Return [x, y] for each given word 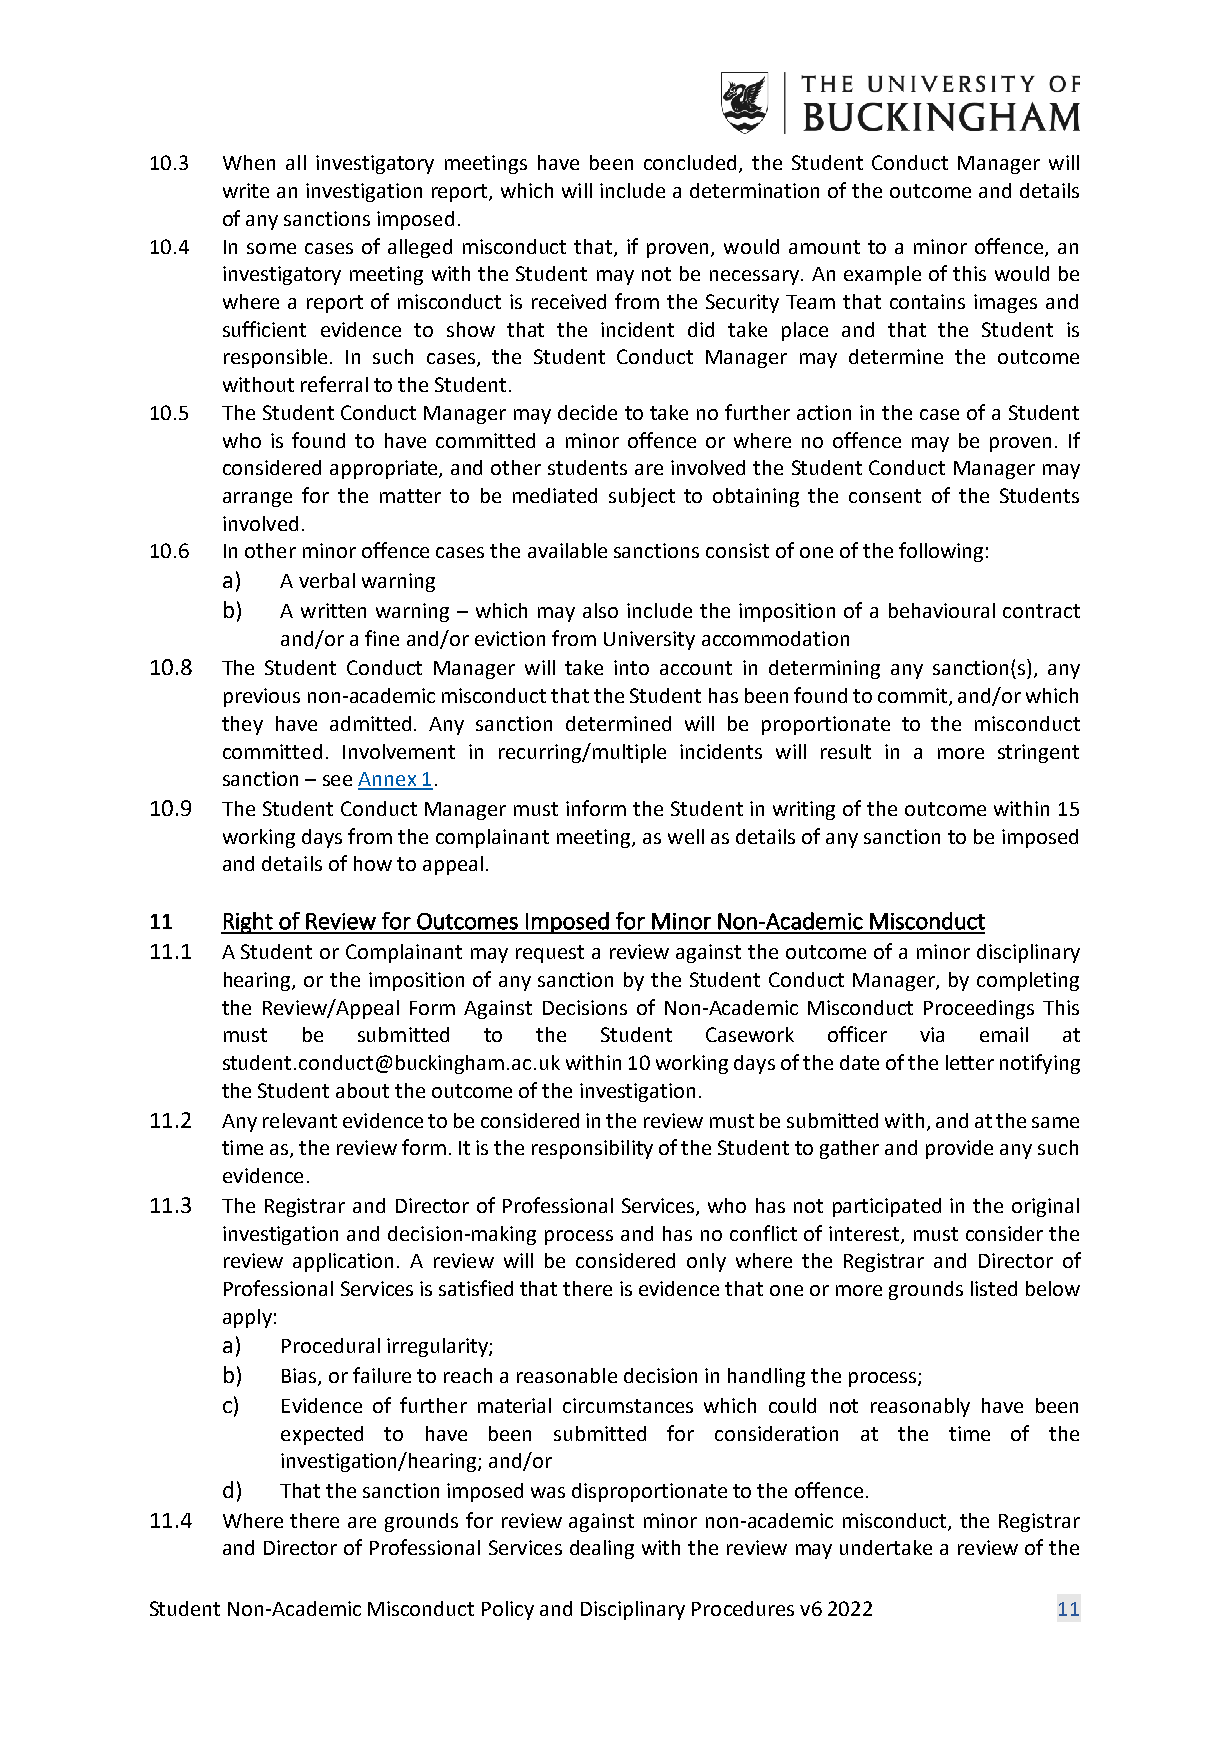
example [882, 275]
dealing [602, 1549]
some [271, 248]
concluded [690, 162]
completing [1028, 981]
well [686, 836]
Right [248, 923]
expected [322, 1435]
